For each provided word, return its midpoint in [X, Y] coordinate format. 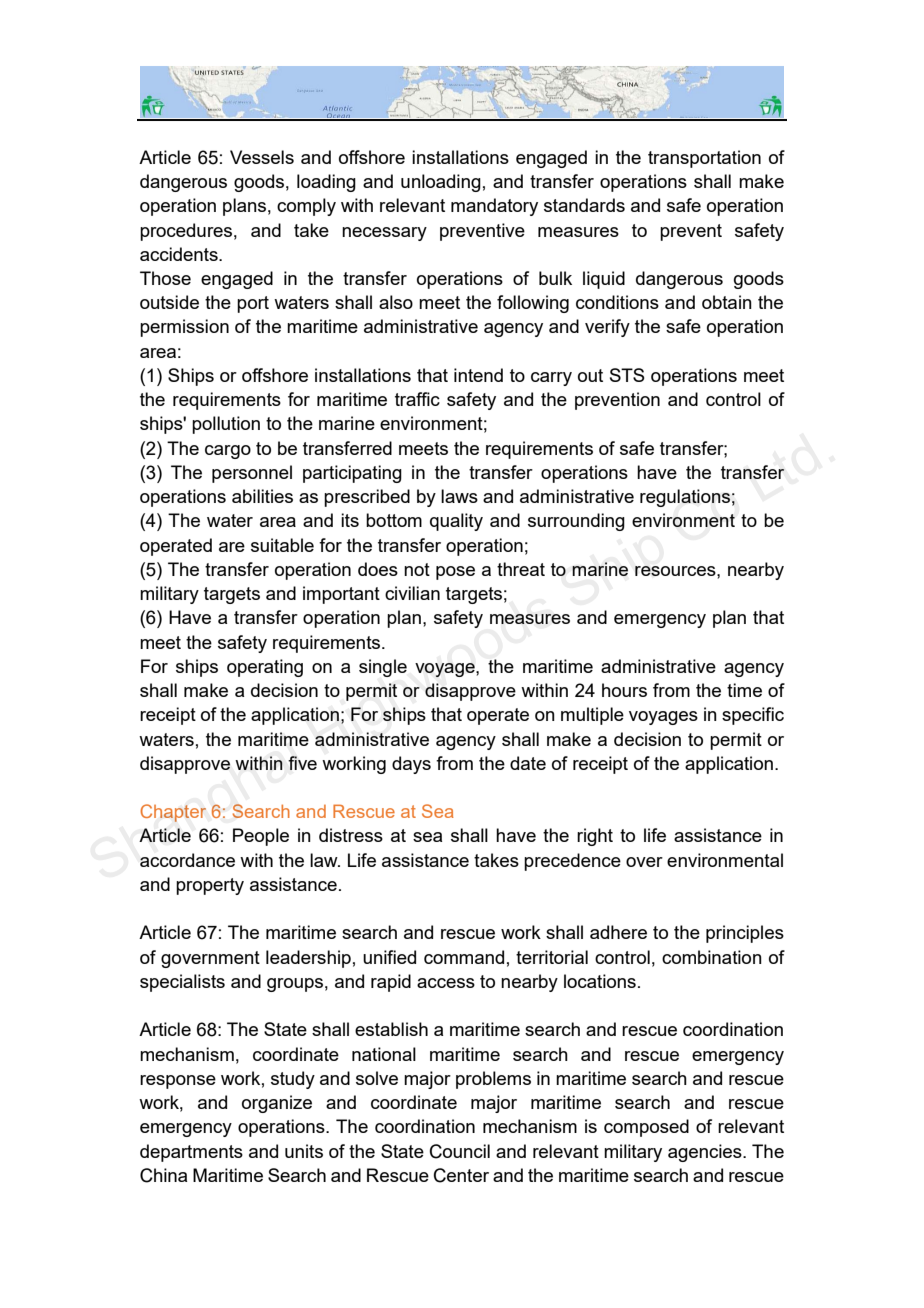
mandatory [494, 207]
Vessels [262, 157]
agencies [706, 1153]
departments [191, 1153]
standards [584, 205]
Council [460, 1151]
